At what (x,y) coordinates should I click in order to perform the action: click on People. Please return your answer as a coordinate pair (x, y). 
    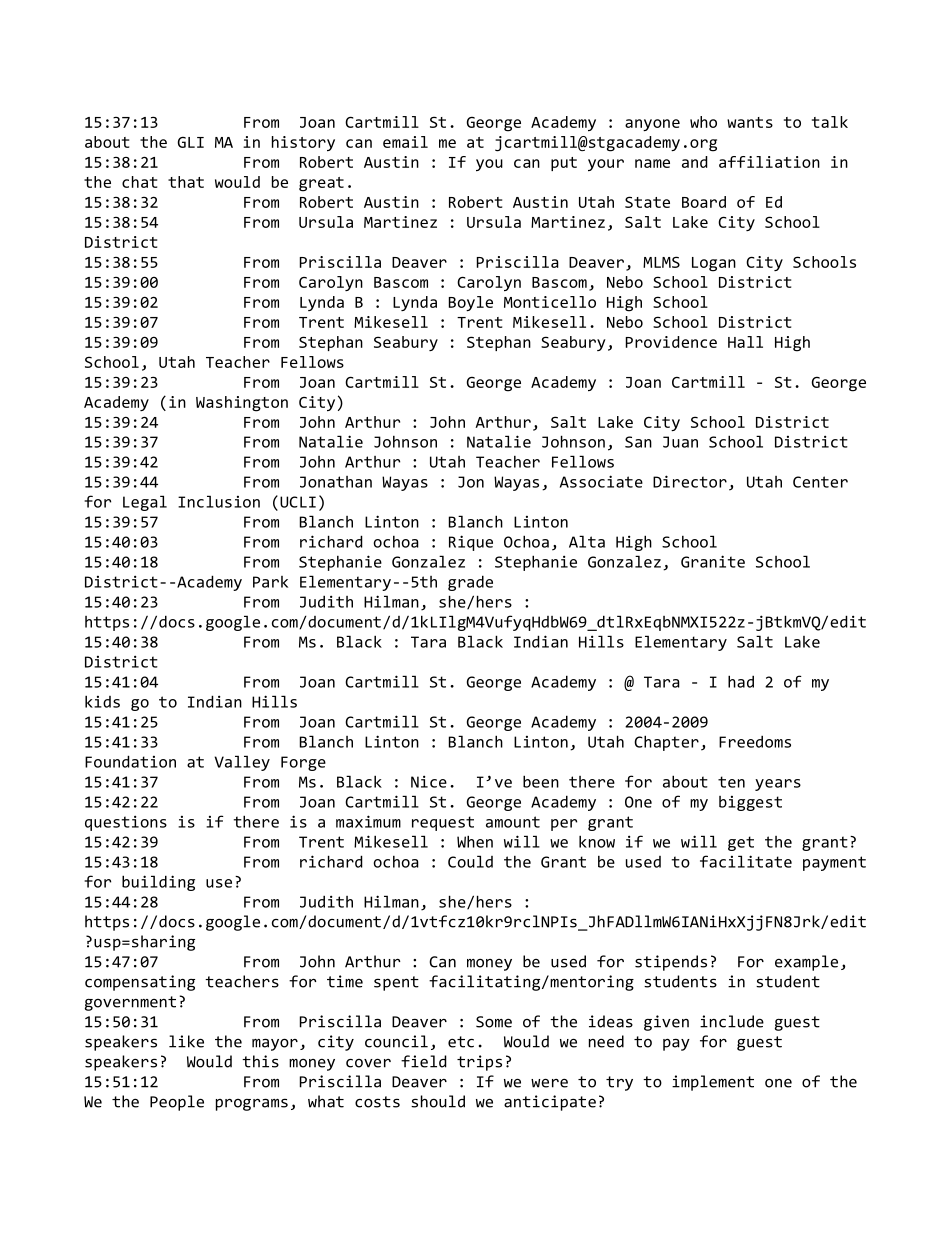
    Looking at the image, I should click on (177, 1103).
